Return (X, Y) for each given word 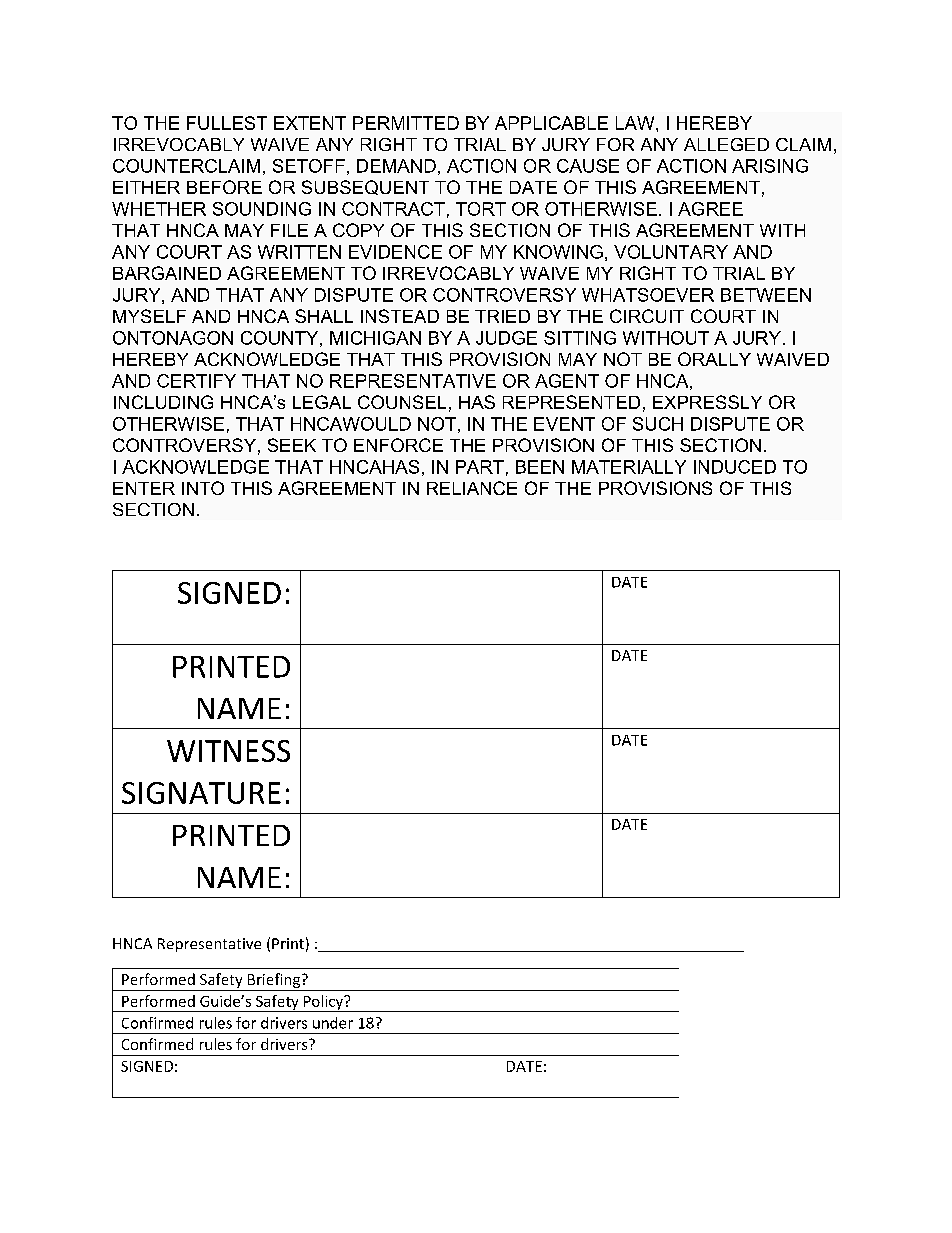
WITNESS (228, 751)
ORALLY (714, 359)
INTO (203, 488)
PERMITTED (406, 123)
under (333, 1023)
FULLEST (227, 123)
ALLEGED (726, 144)
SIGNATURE (201, 793)
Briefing (274, 982)
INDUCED (735, 467)
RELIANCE (472, 488)
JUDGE (506, 338)
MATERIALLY (629, 467)
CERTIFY (196, 381)
